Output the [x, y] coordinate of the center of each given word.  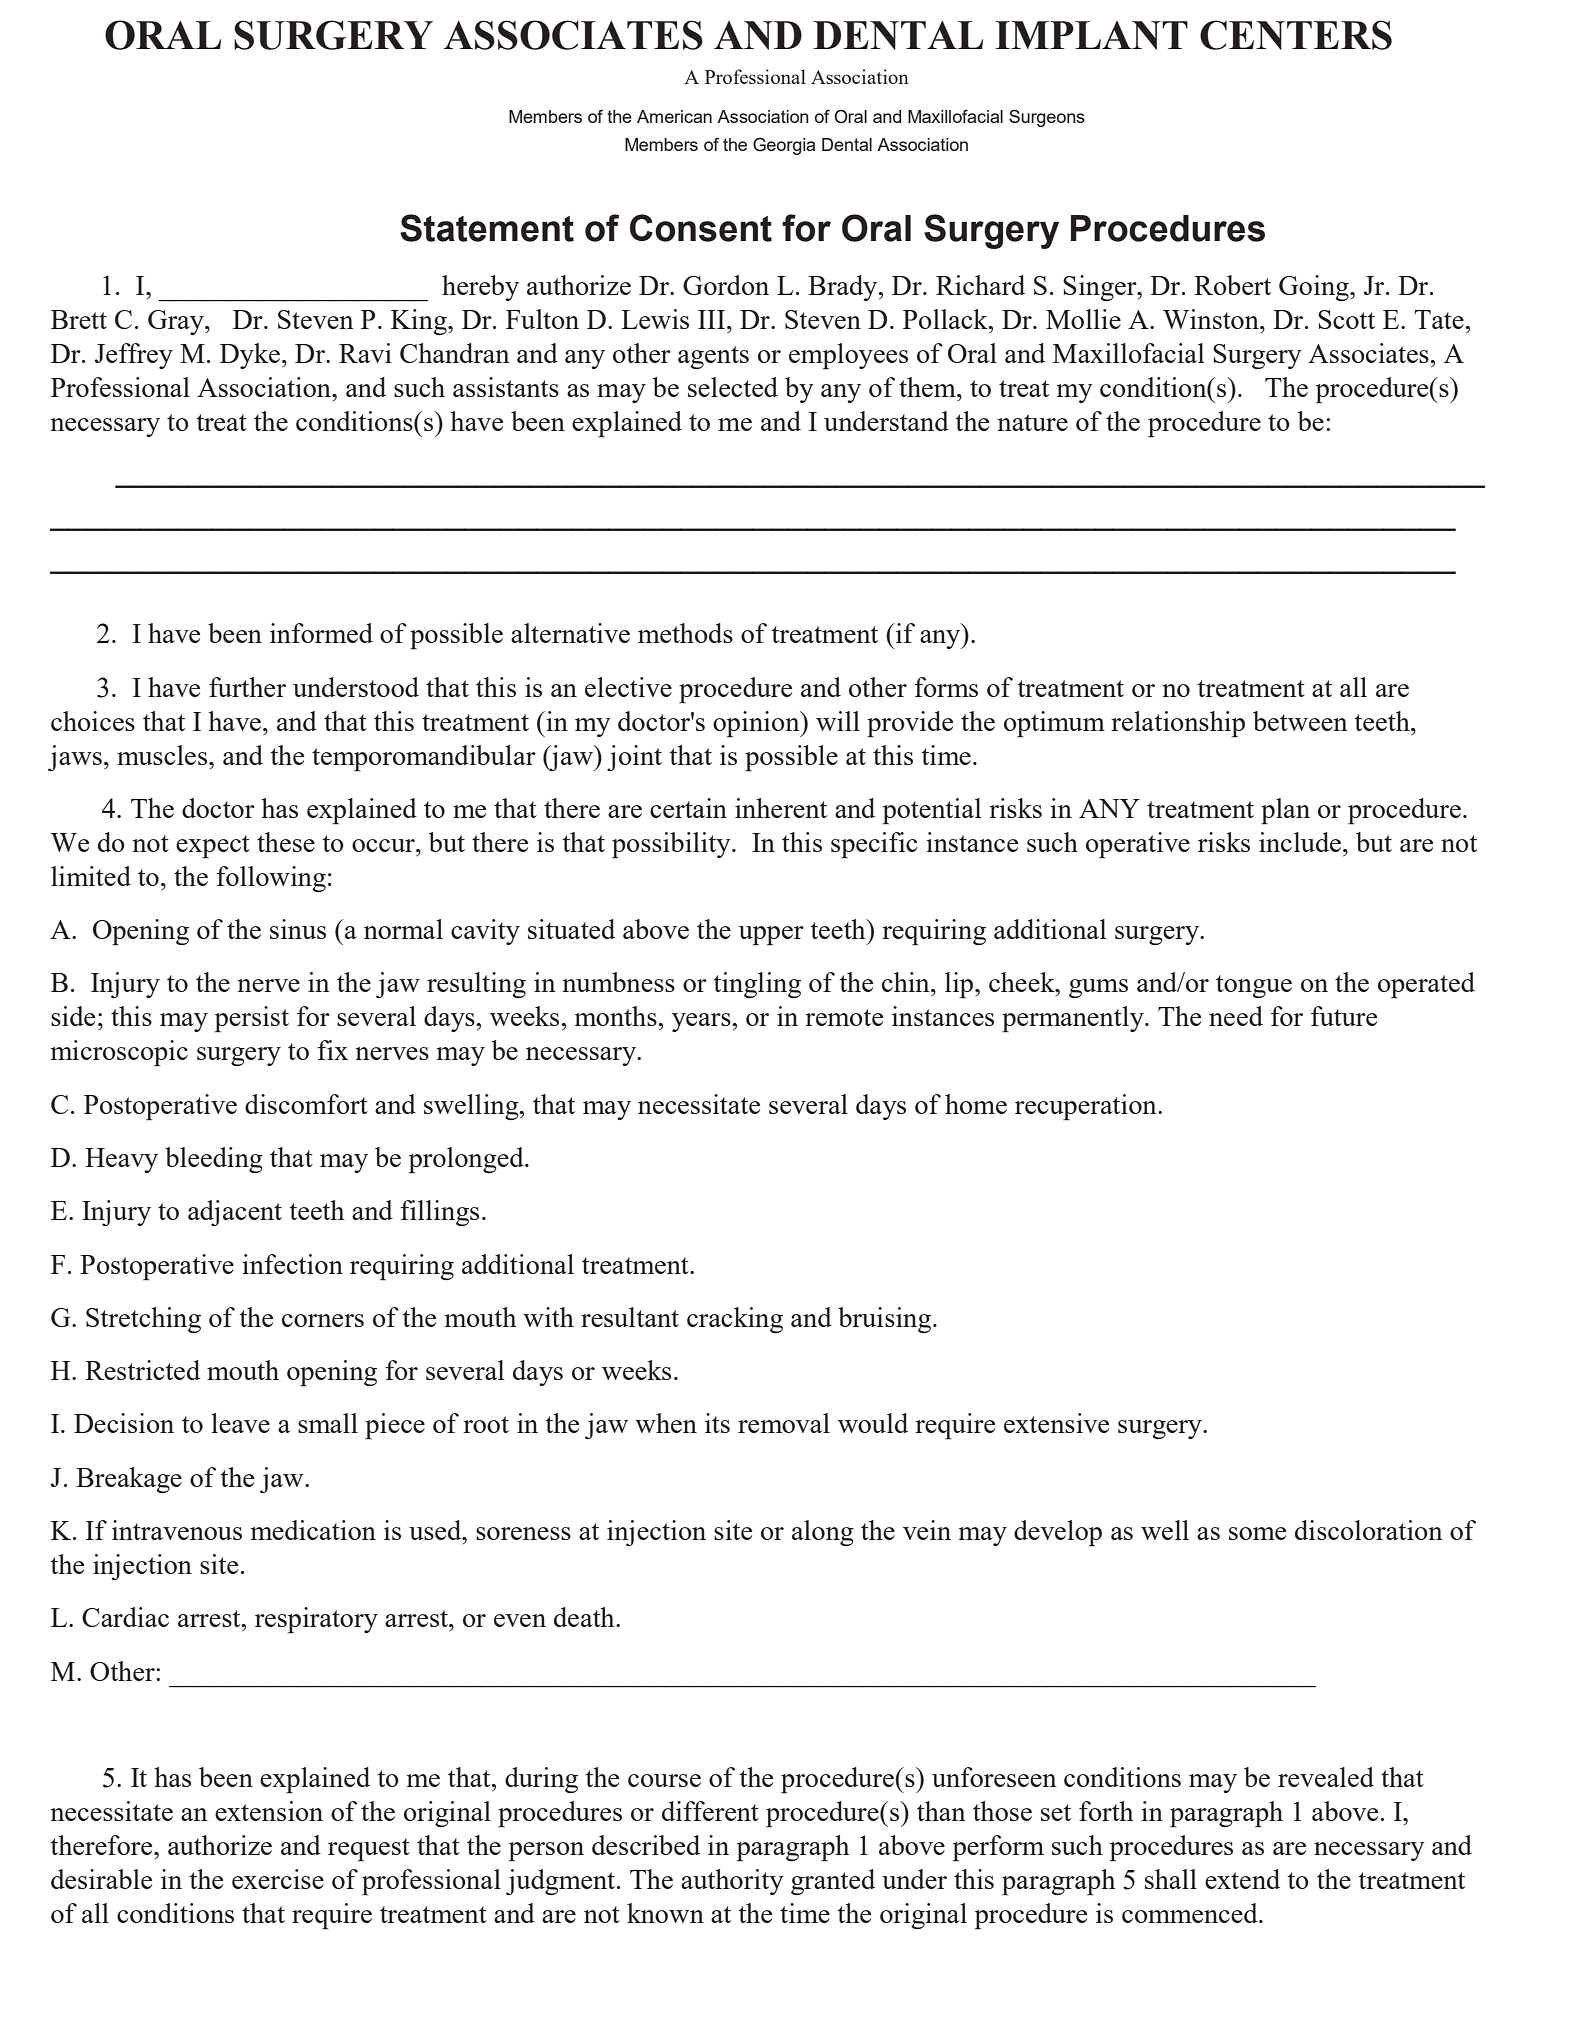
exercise [278, 1879]
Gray [177, 322]
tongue [1254, 986]
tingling [757, 985]
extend [1242, 1879]
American [674, 116]
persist [252, 1019]
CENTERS [1296, 35]
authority [732, 1882]
